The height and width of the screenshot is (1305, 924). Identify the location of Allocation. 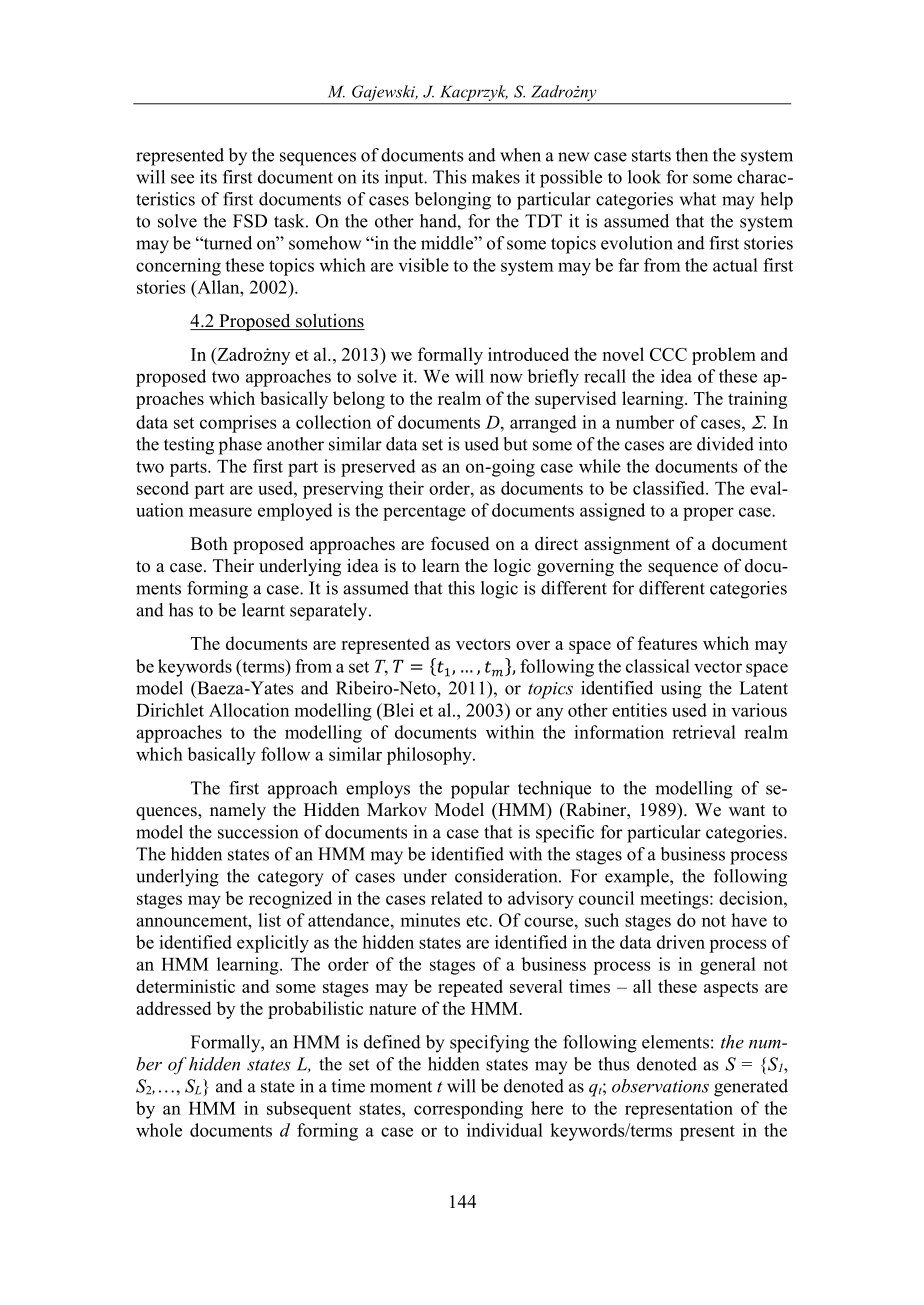
(249, 710).
